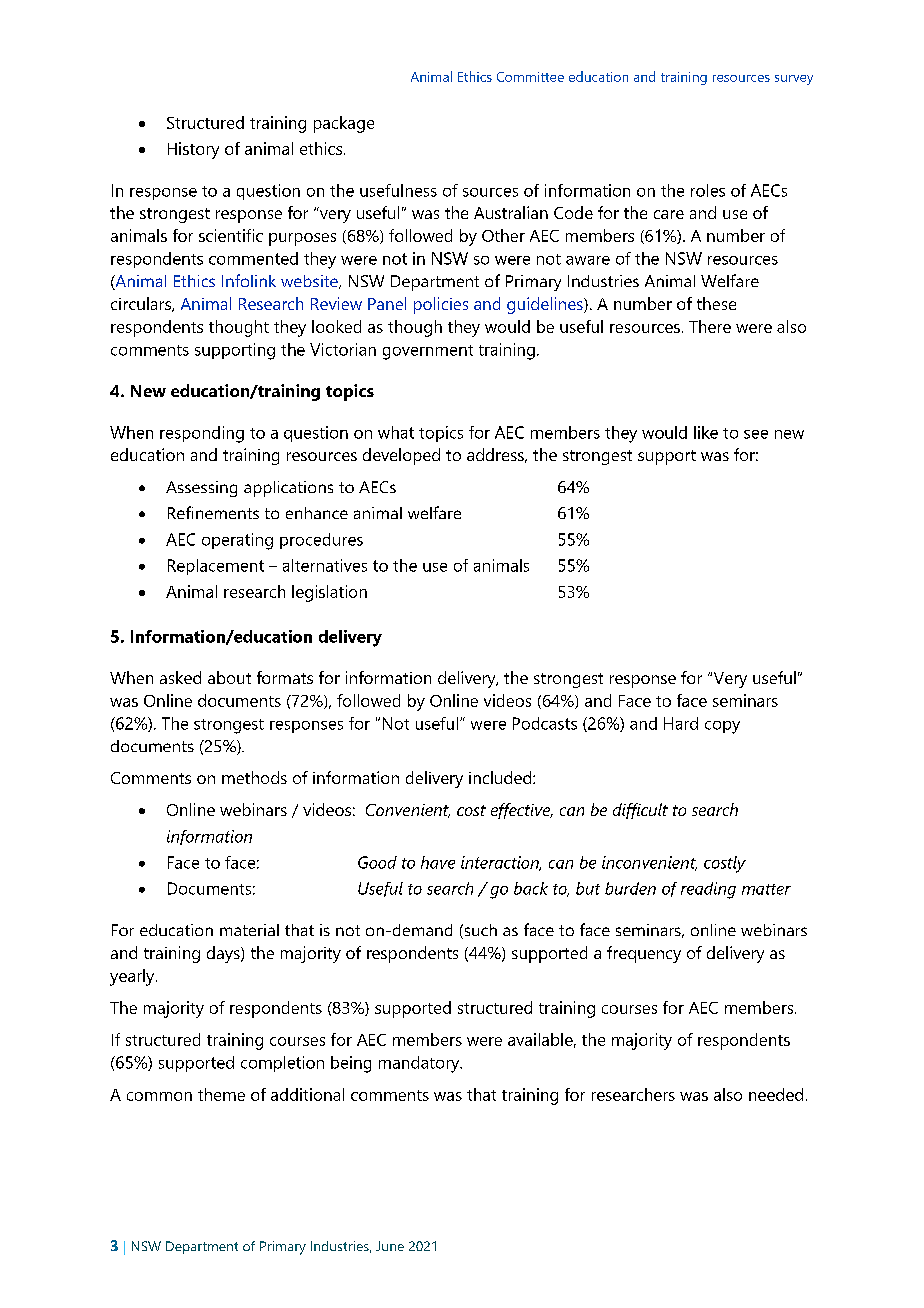  Describe the element at coordinates (221, 1094) in the image. I see `theme` at that location.
